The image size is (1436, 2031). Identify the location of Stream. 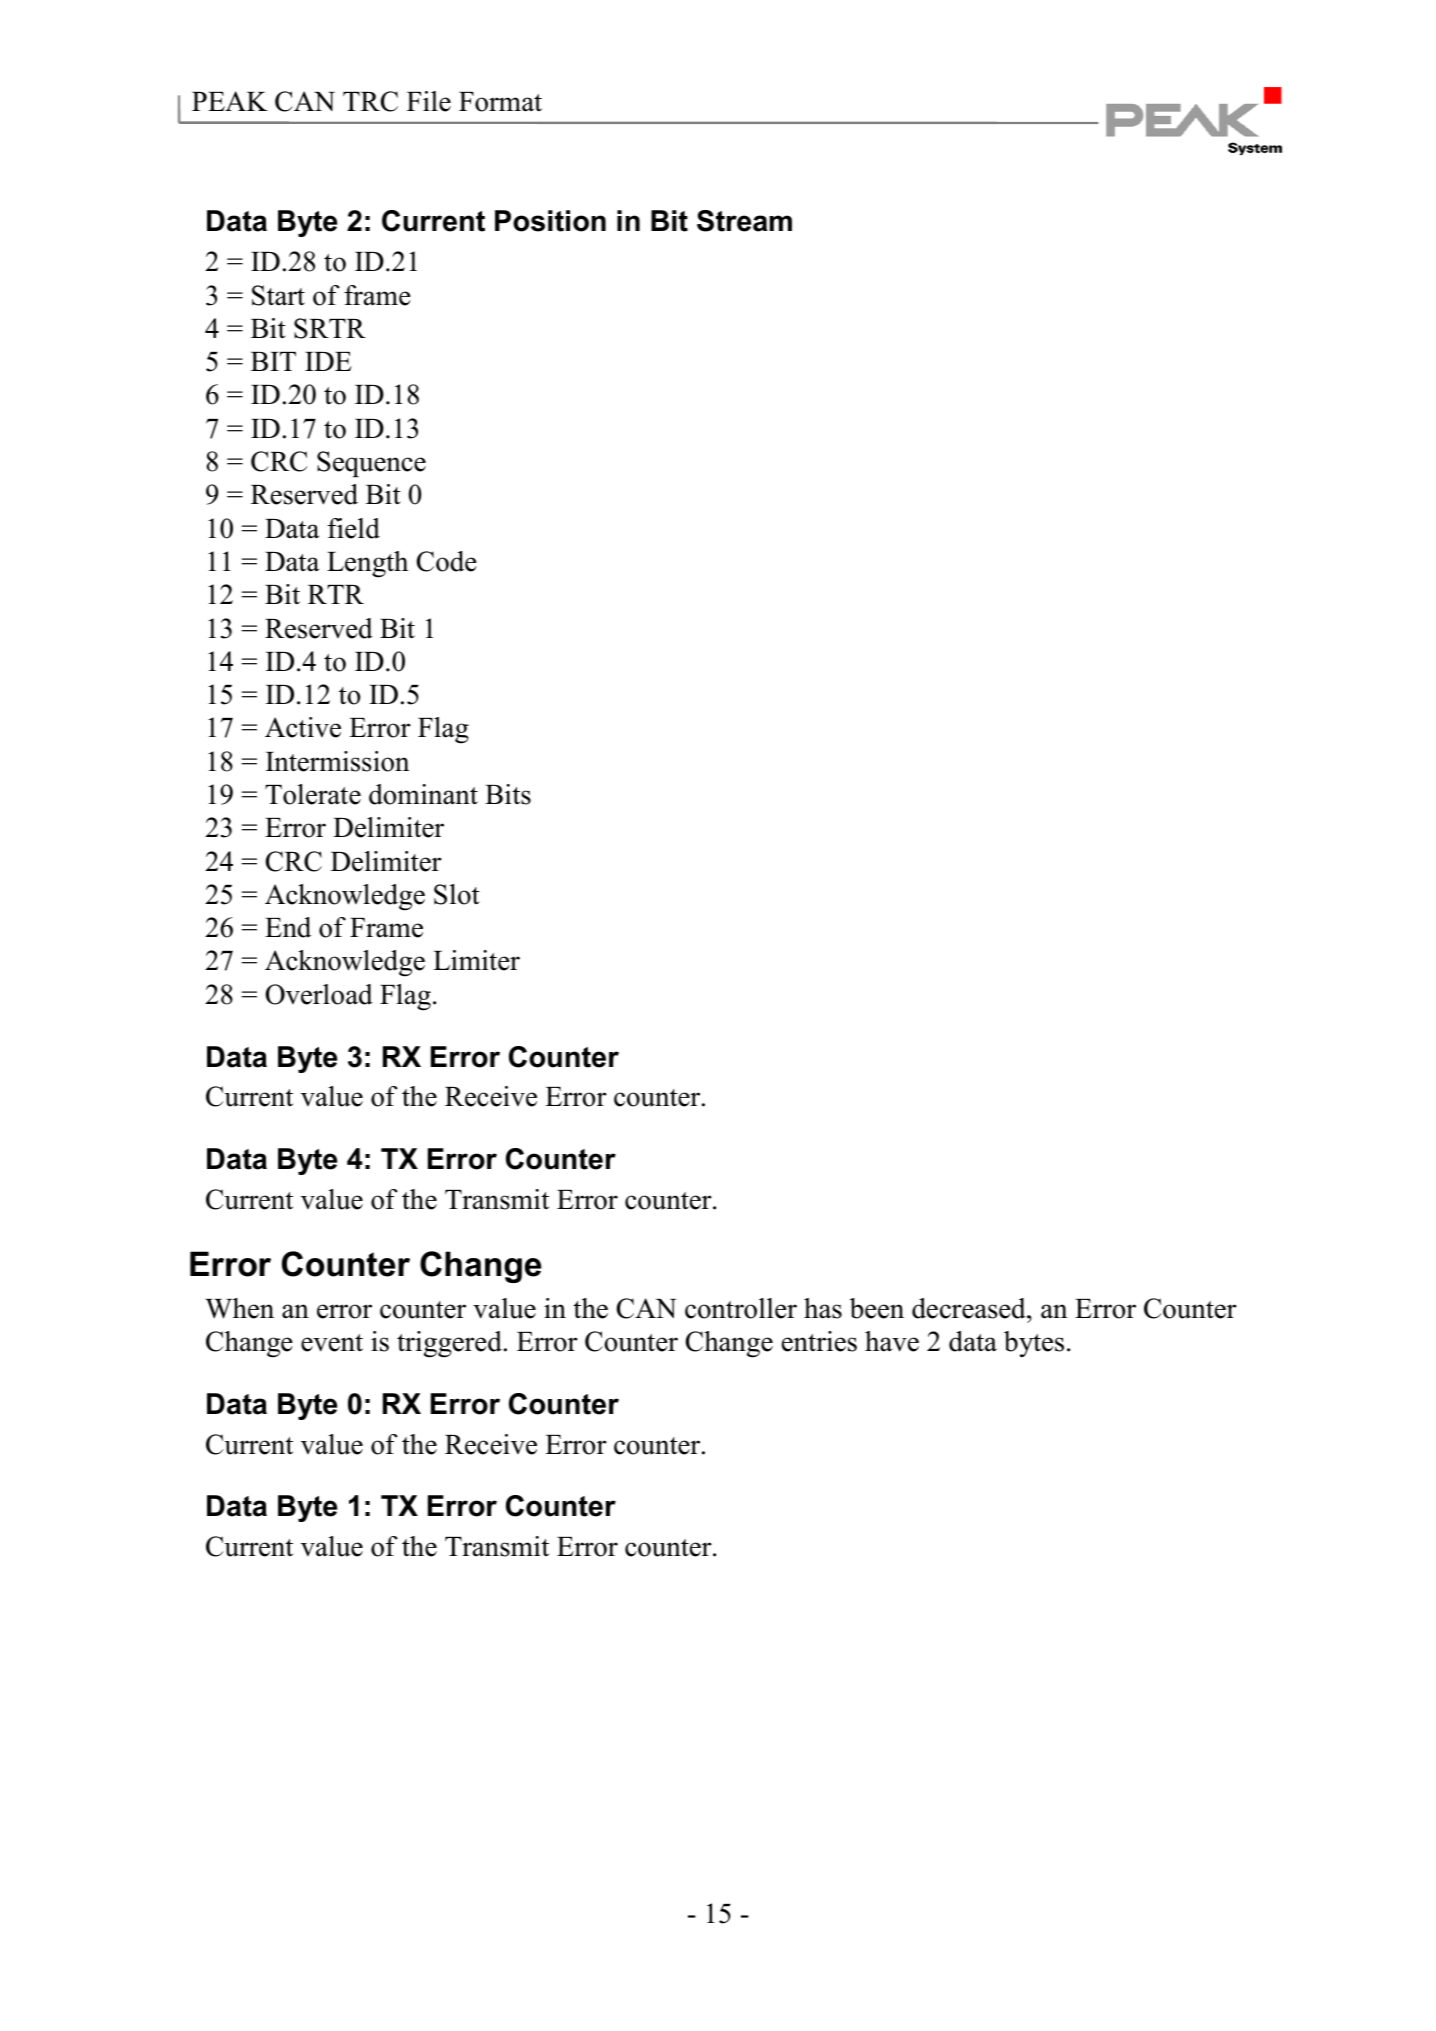
(744, 221).
